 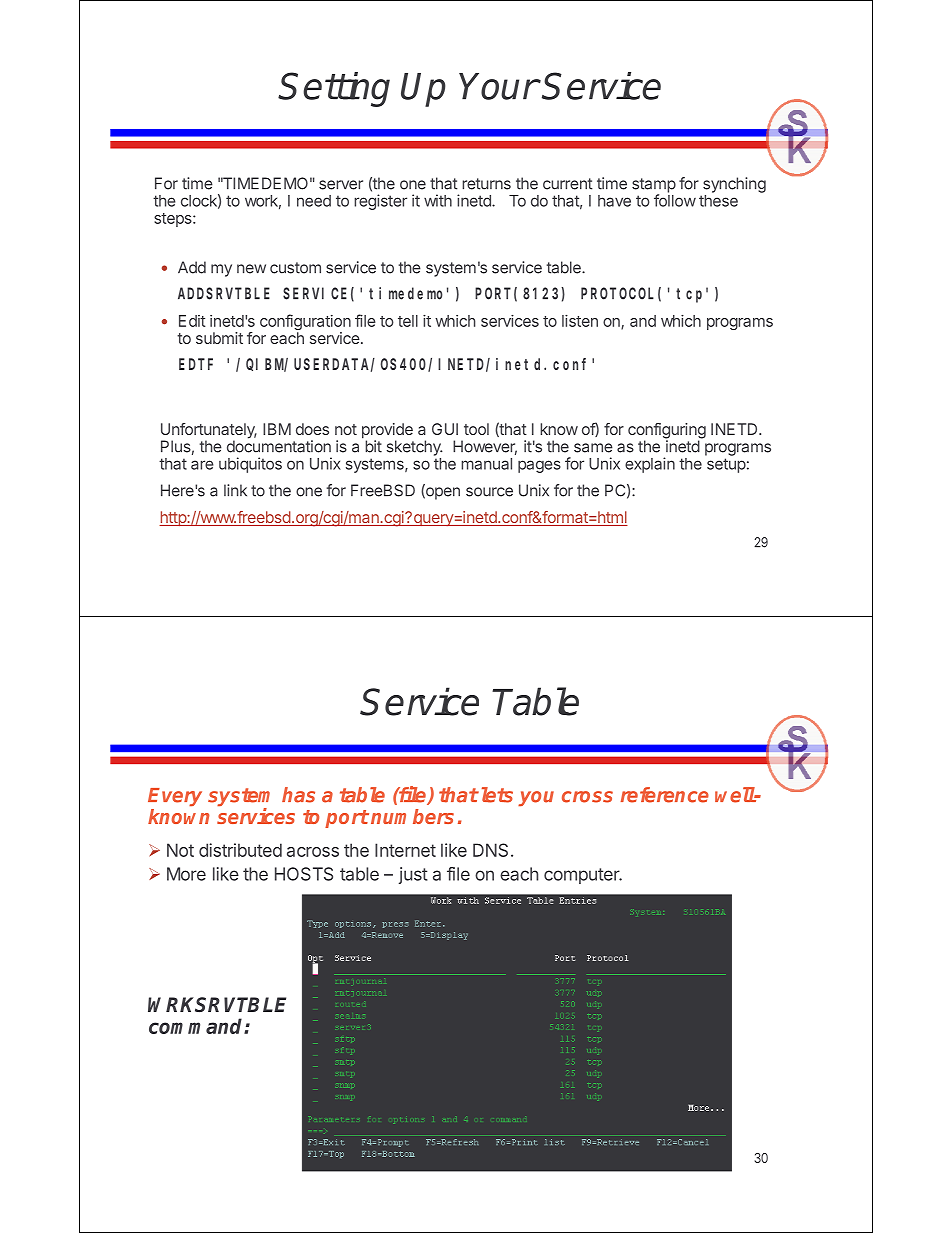 What do you see at coordinates (486, 184) in the screenshot?
I see `returns` at bounding box center [486, 184].
